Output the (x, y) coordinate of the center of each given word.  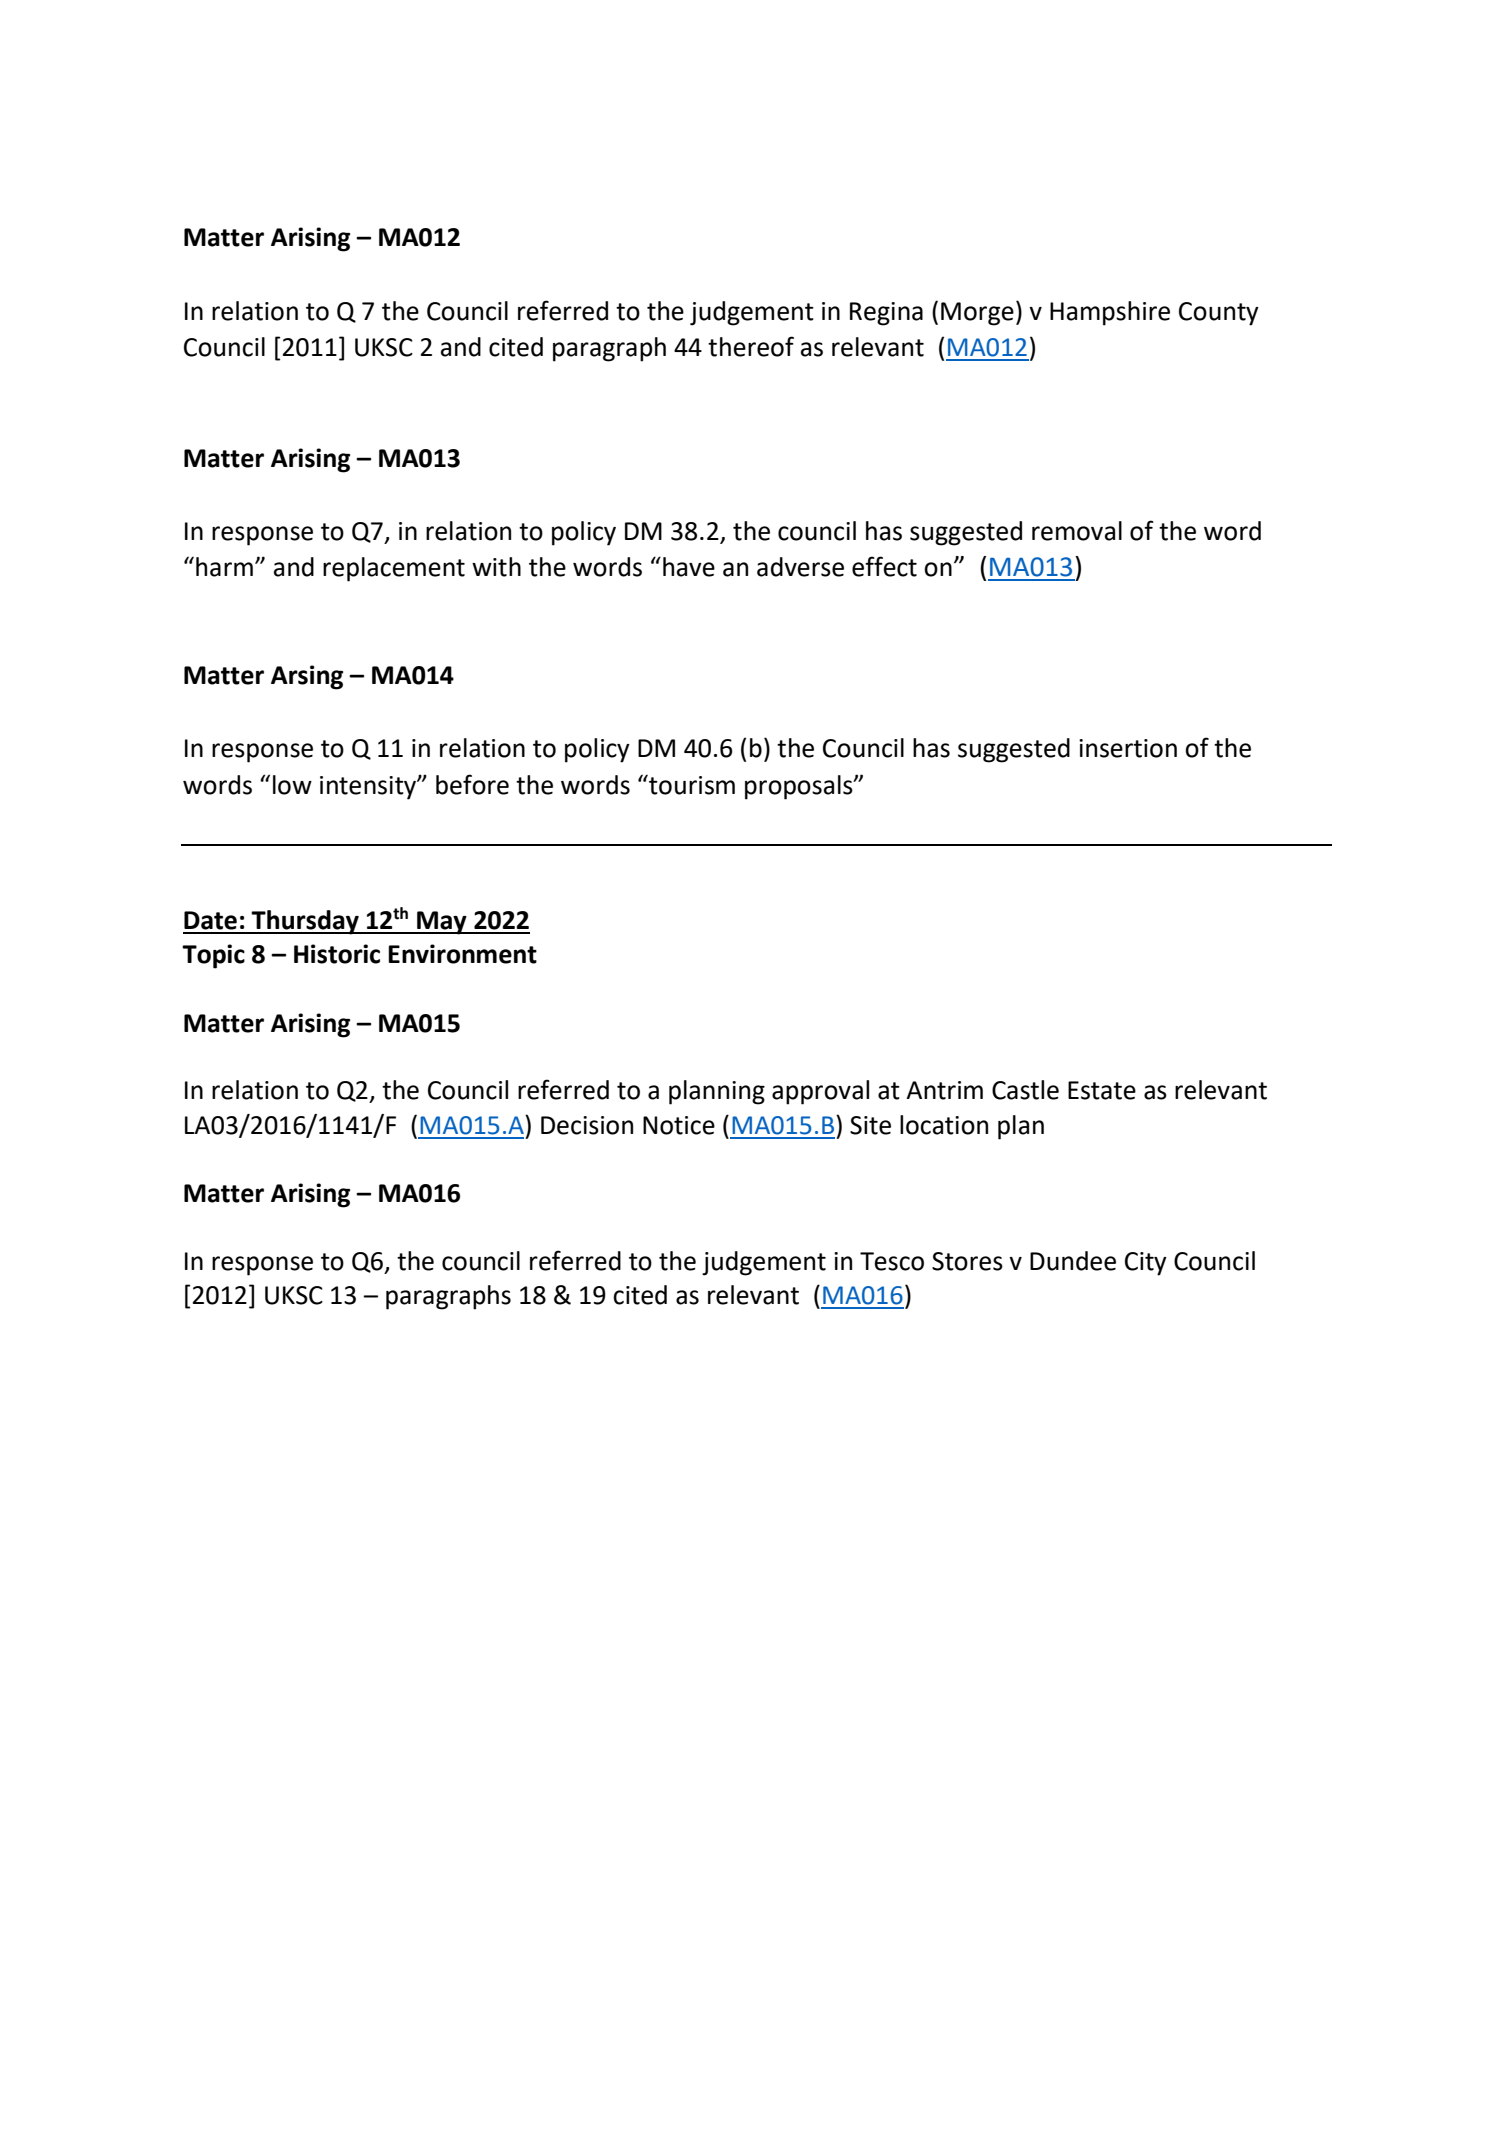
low (292, 785)
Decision (587, 1125)
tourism (691, 784)
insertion (1128, 748)
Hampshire (1110, 313)
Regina (886, 314)
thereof (751, 346)
